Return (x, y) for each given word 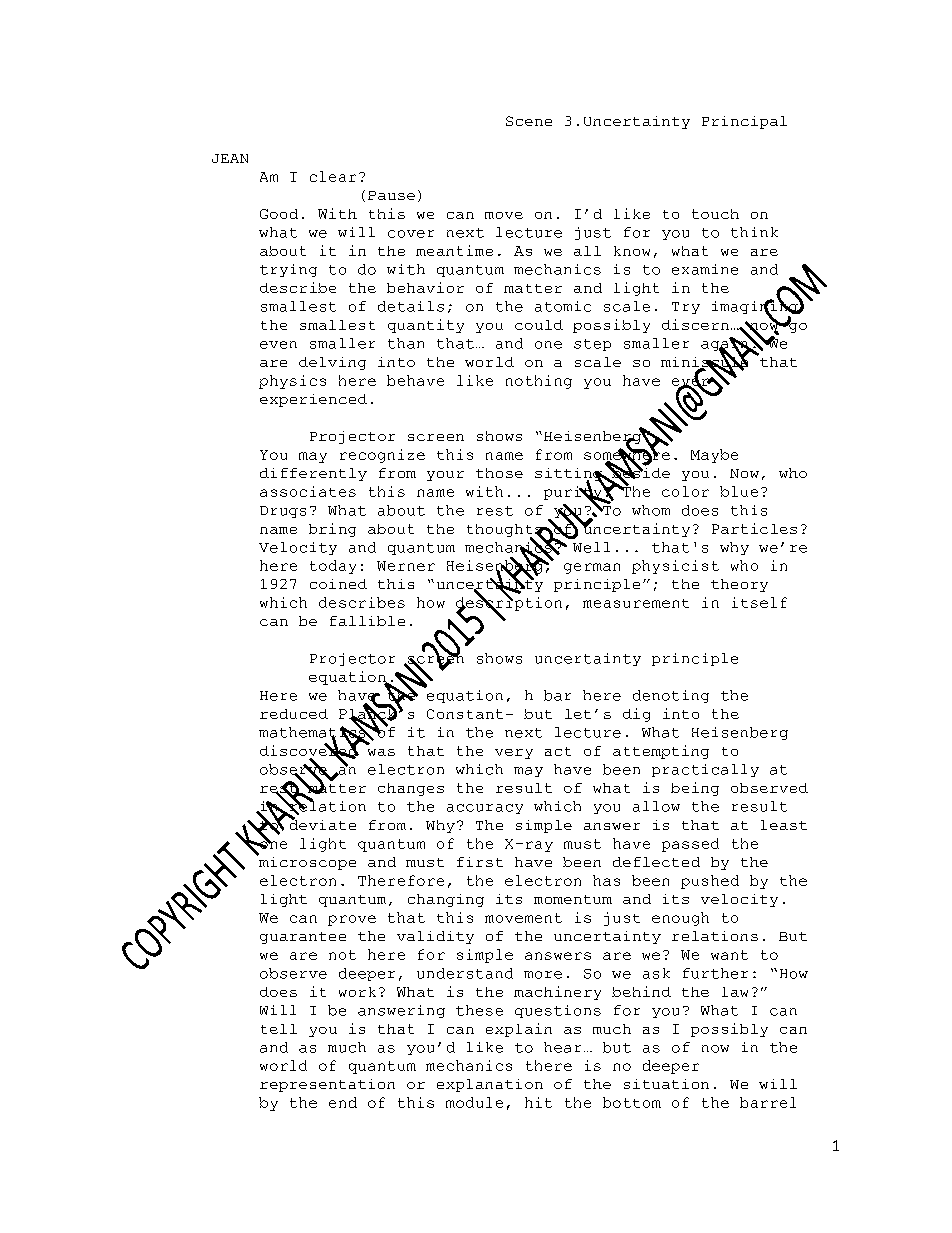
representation (327, 1085)
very (514, 754)
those (499, 473)
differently (313, 474)
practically (705, 770)
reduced (294, 714)
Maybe (714, 456)
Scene (529, 121)
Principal (744, 122)
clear (333, 176)
